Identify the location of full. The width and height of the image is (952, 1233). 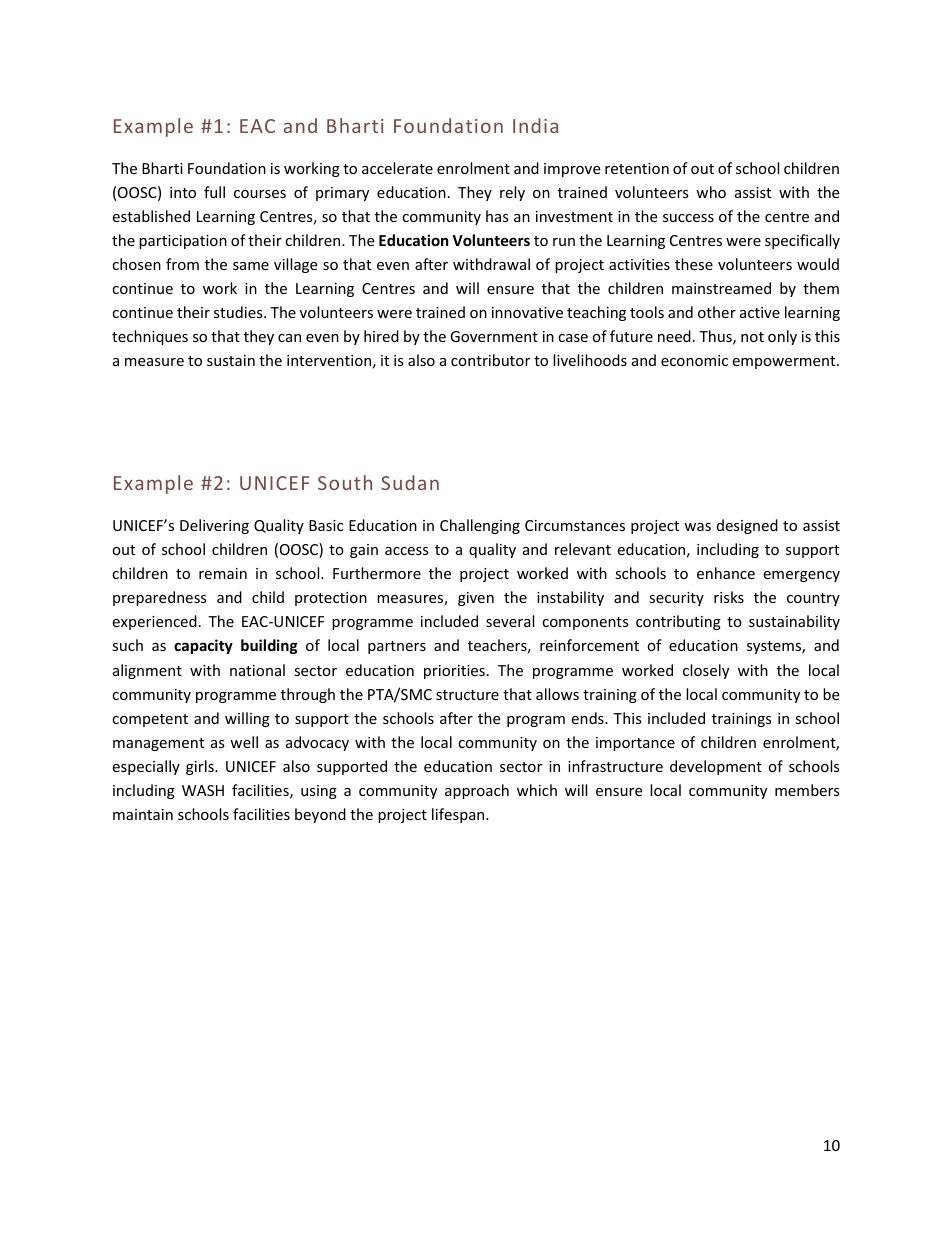
(214, 192).
